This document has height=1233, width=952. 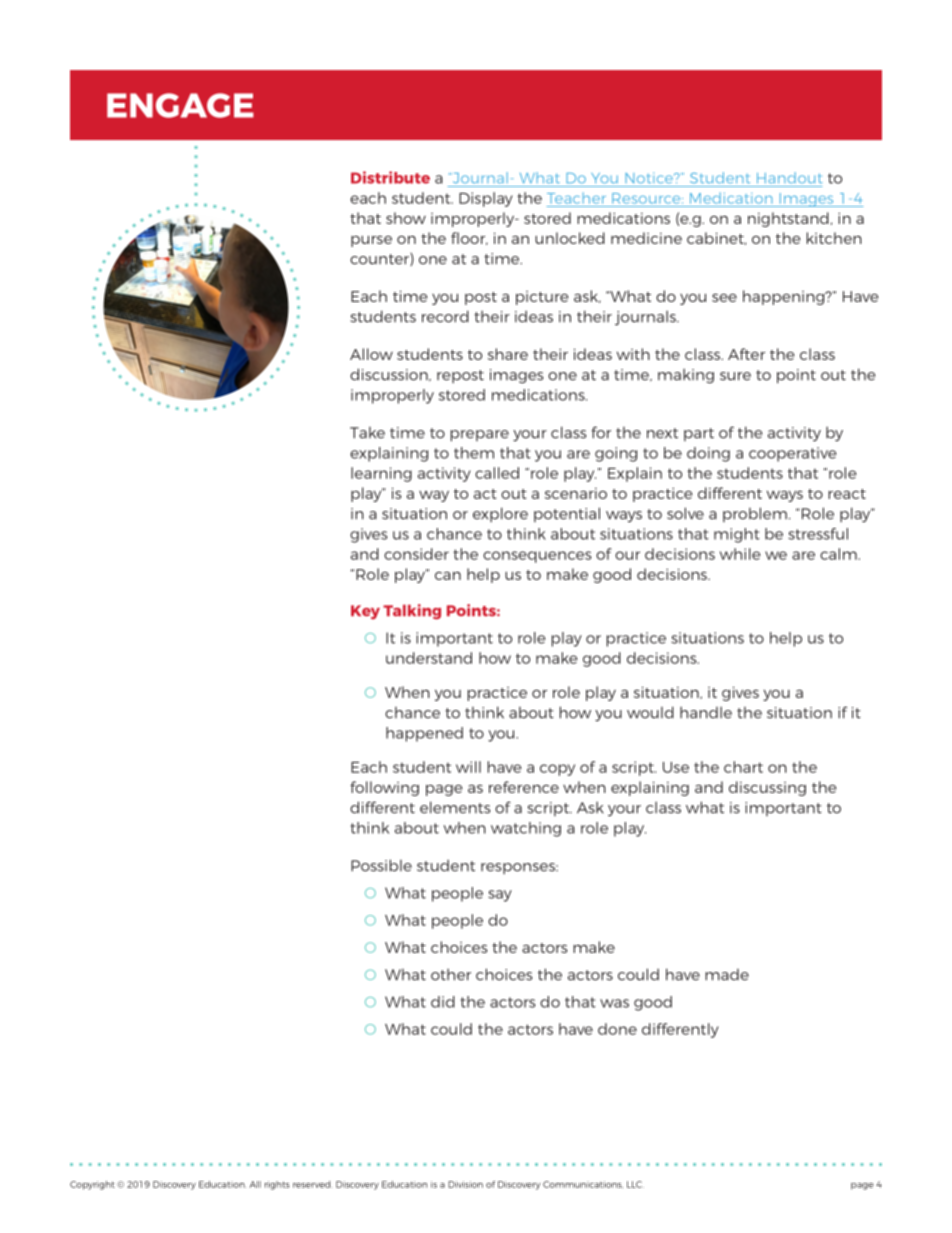 I want to click on rights, so click(x=277, y=1185).
